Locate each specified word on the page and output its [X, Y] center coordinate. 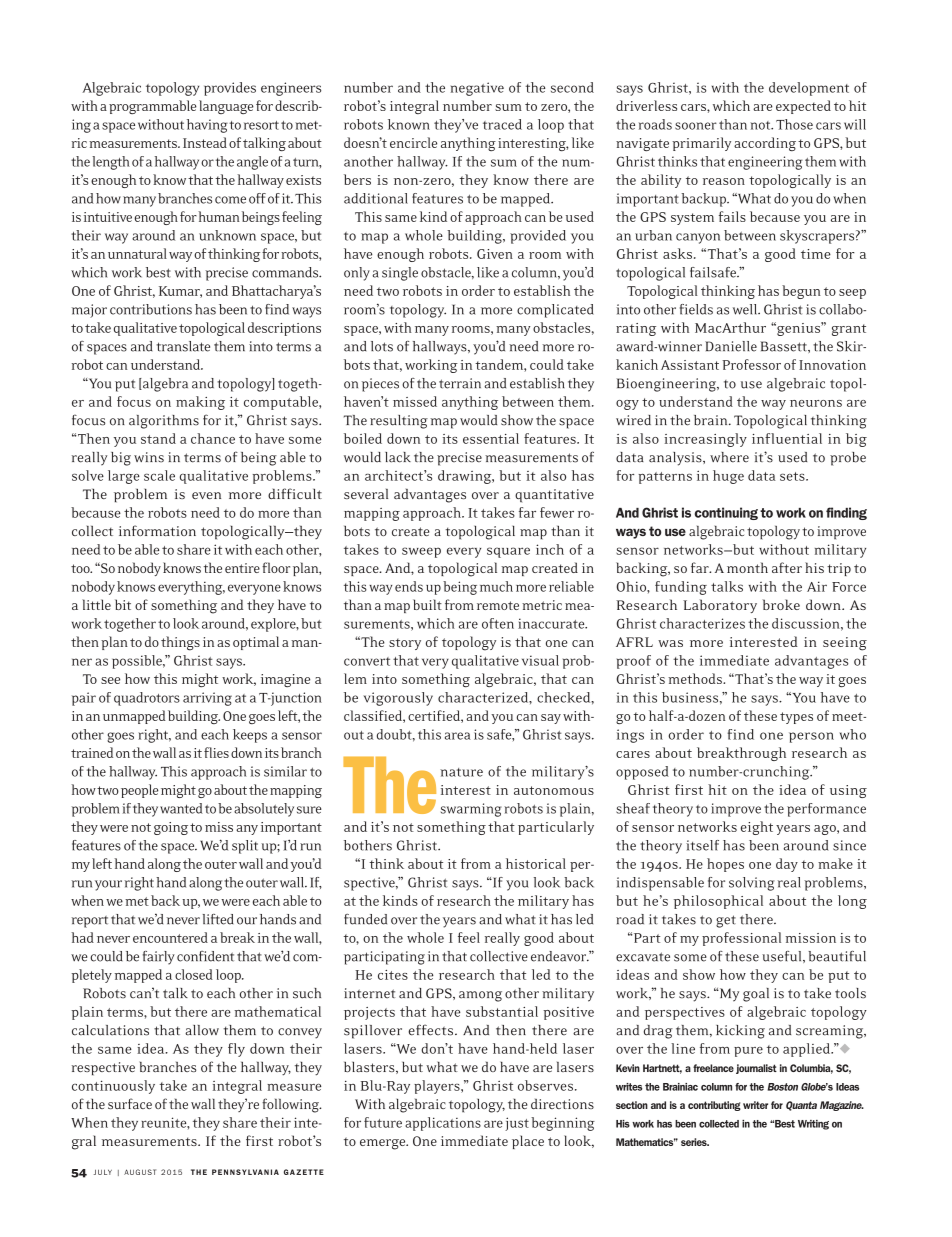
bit [123, 604]
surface [130, 1103]
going [171, 828]
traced [502, 124]
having [207, 126]
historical [536, 863]
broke [781, 604]
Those [794, 124]
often [498, 623]
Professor [751, 364]
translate [183, 346]
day [787, 865]
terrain [460, 383]
